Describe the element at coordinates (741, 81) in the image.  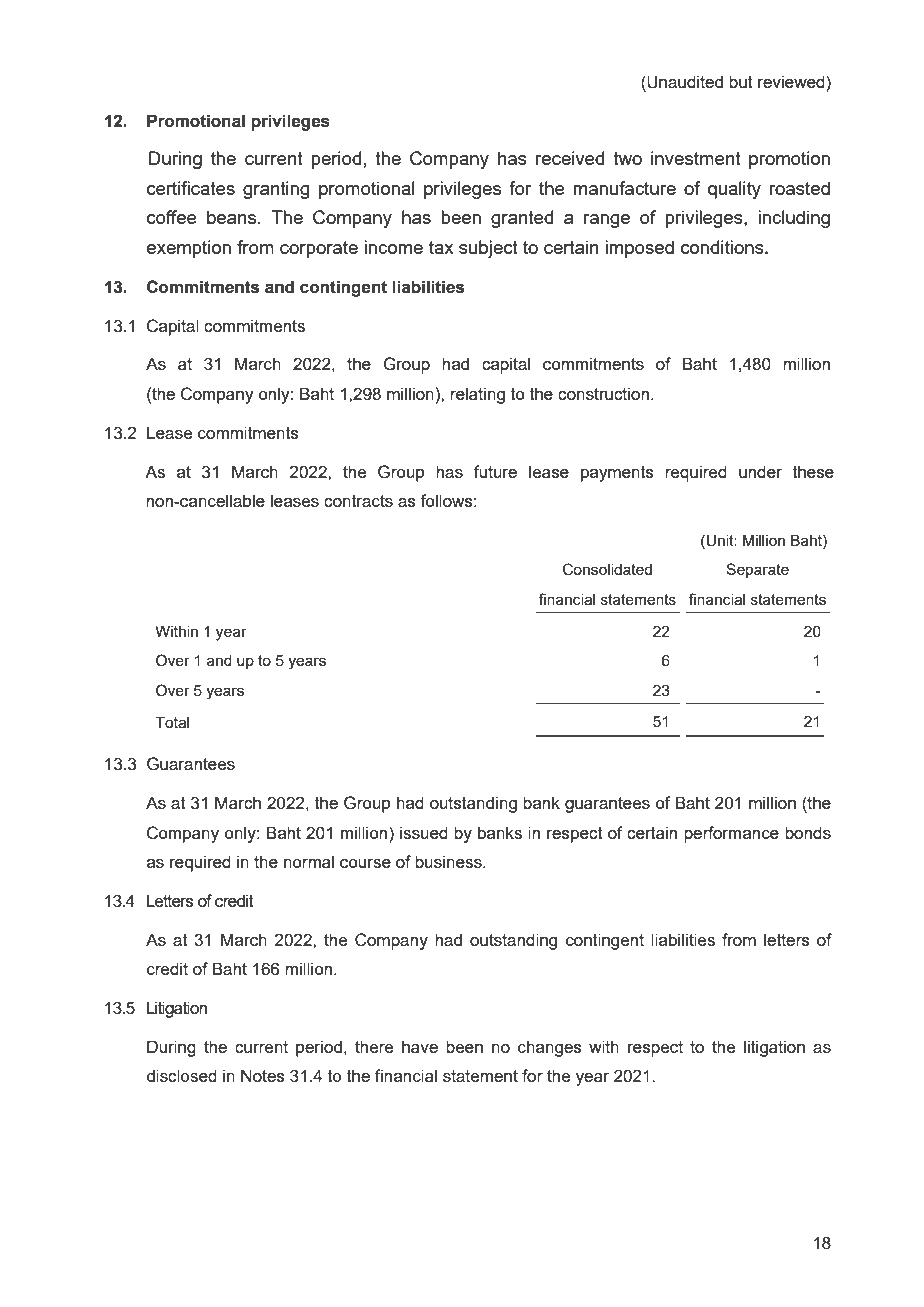
I see `but` at that location.
